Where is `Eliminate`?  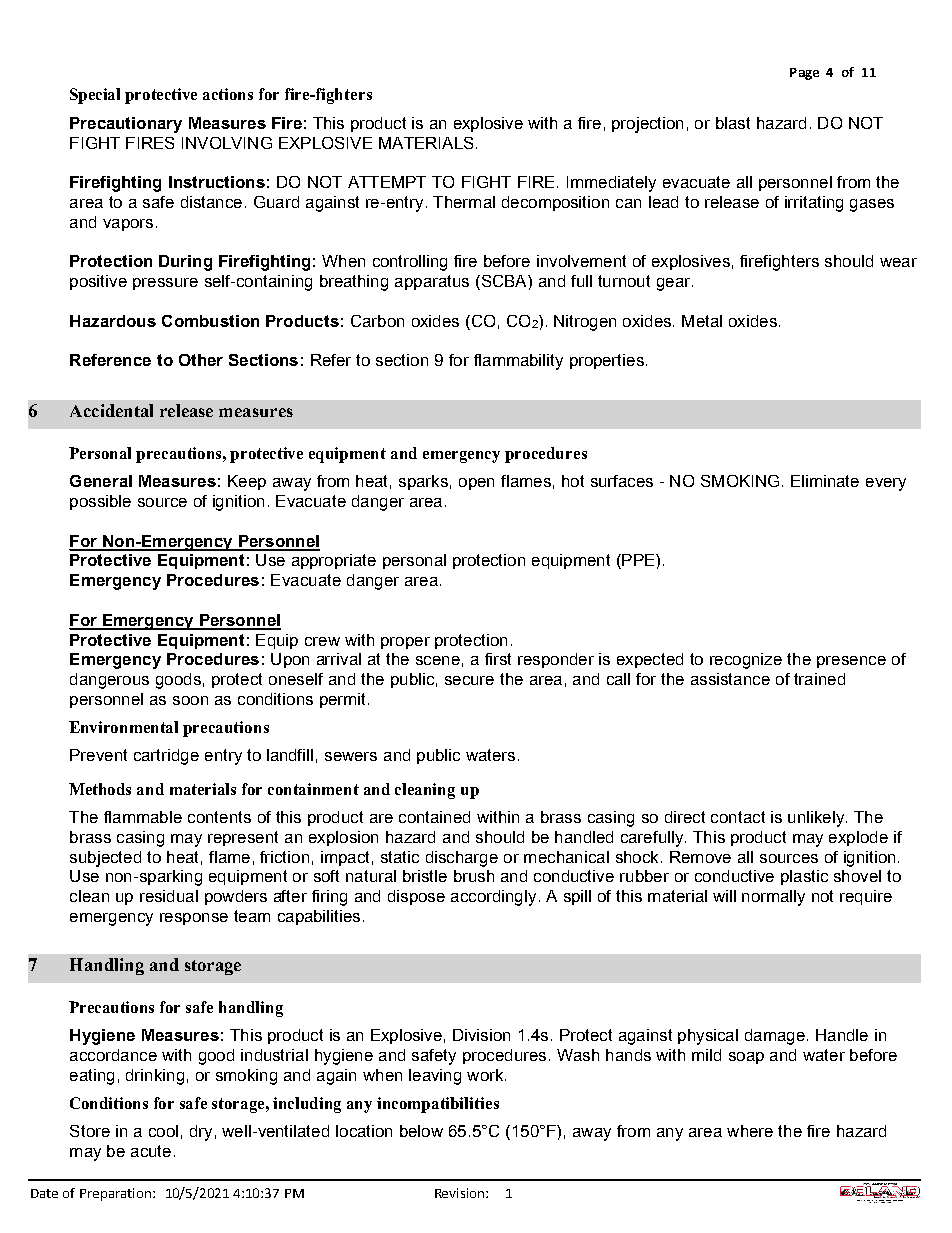 Eliminate is located at coordinates (825, 481).
